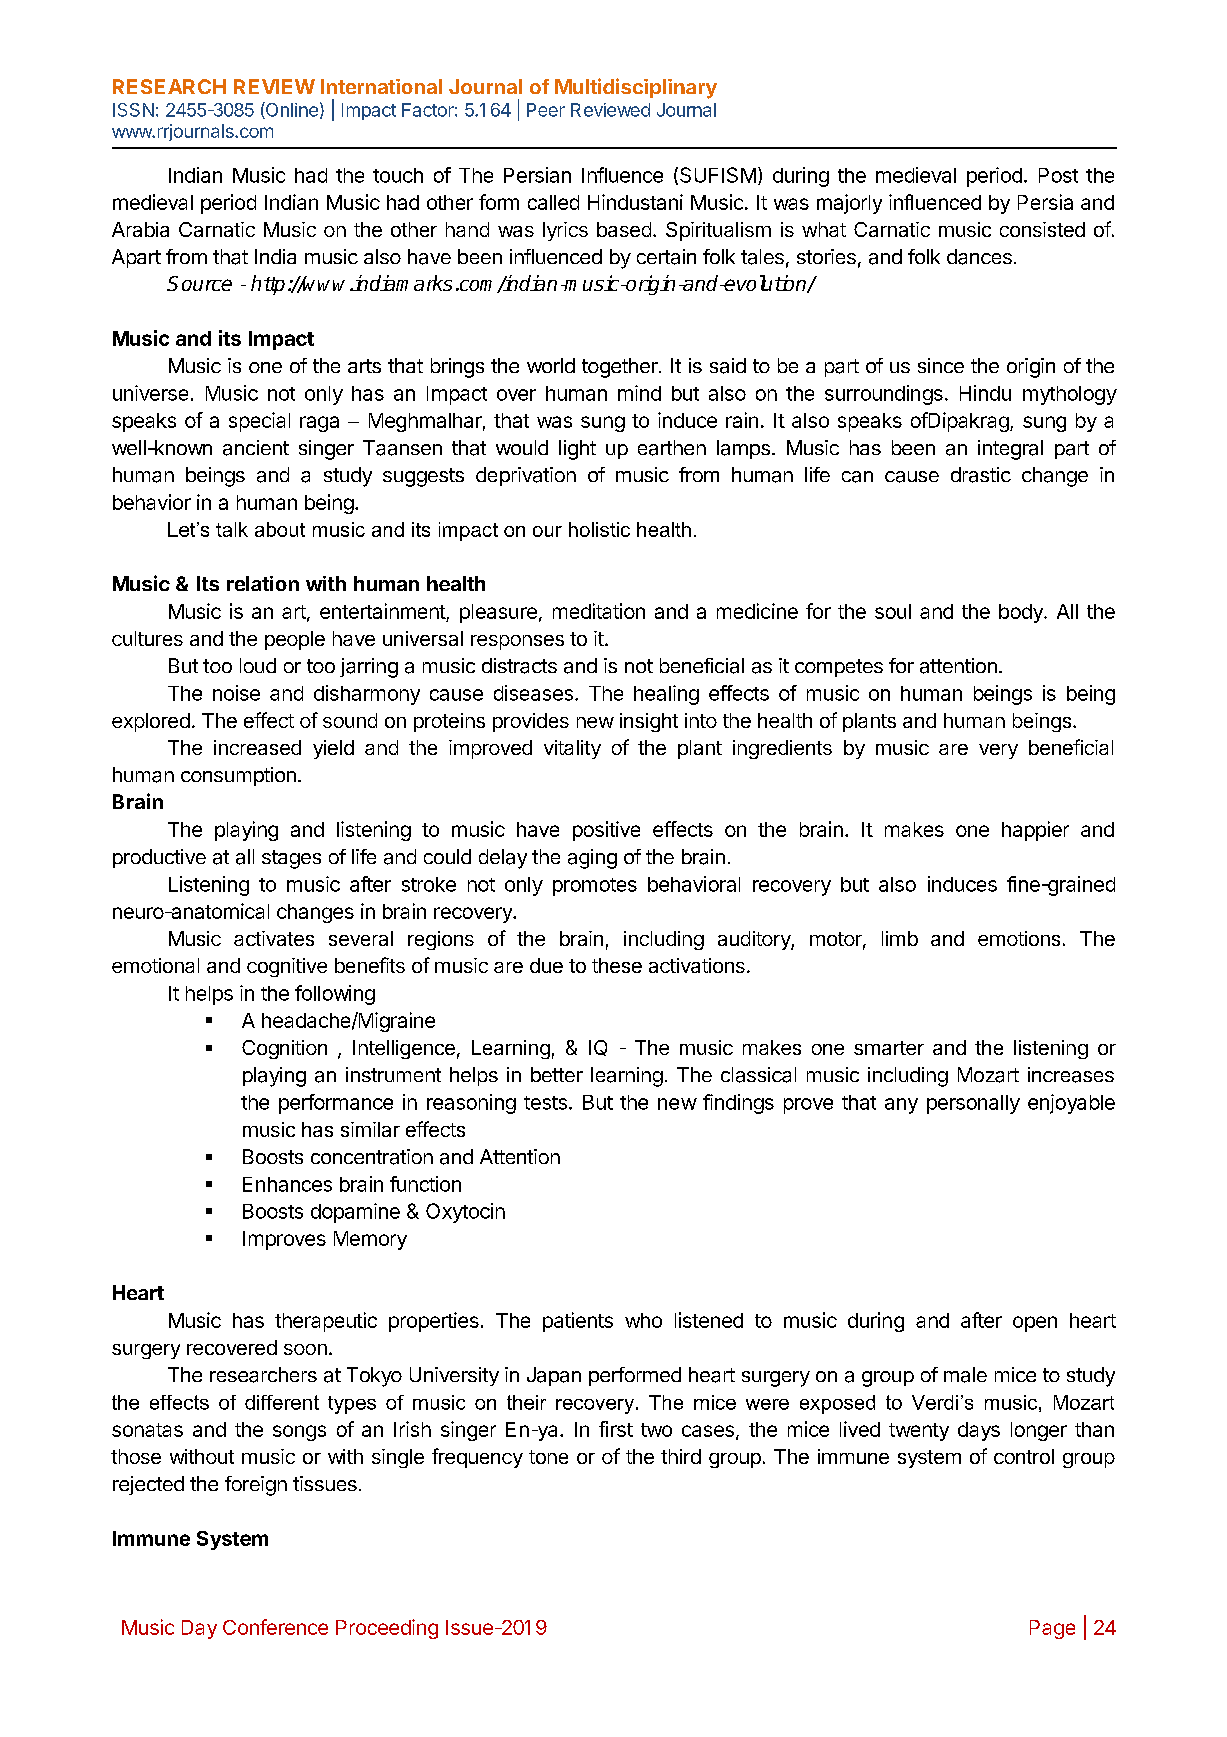  I want to click on tone, so click(548, 1457).
